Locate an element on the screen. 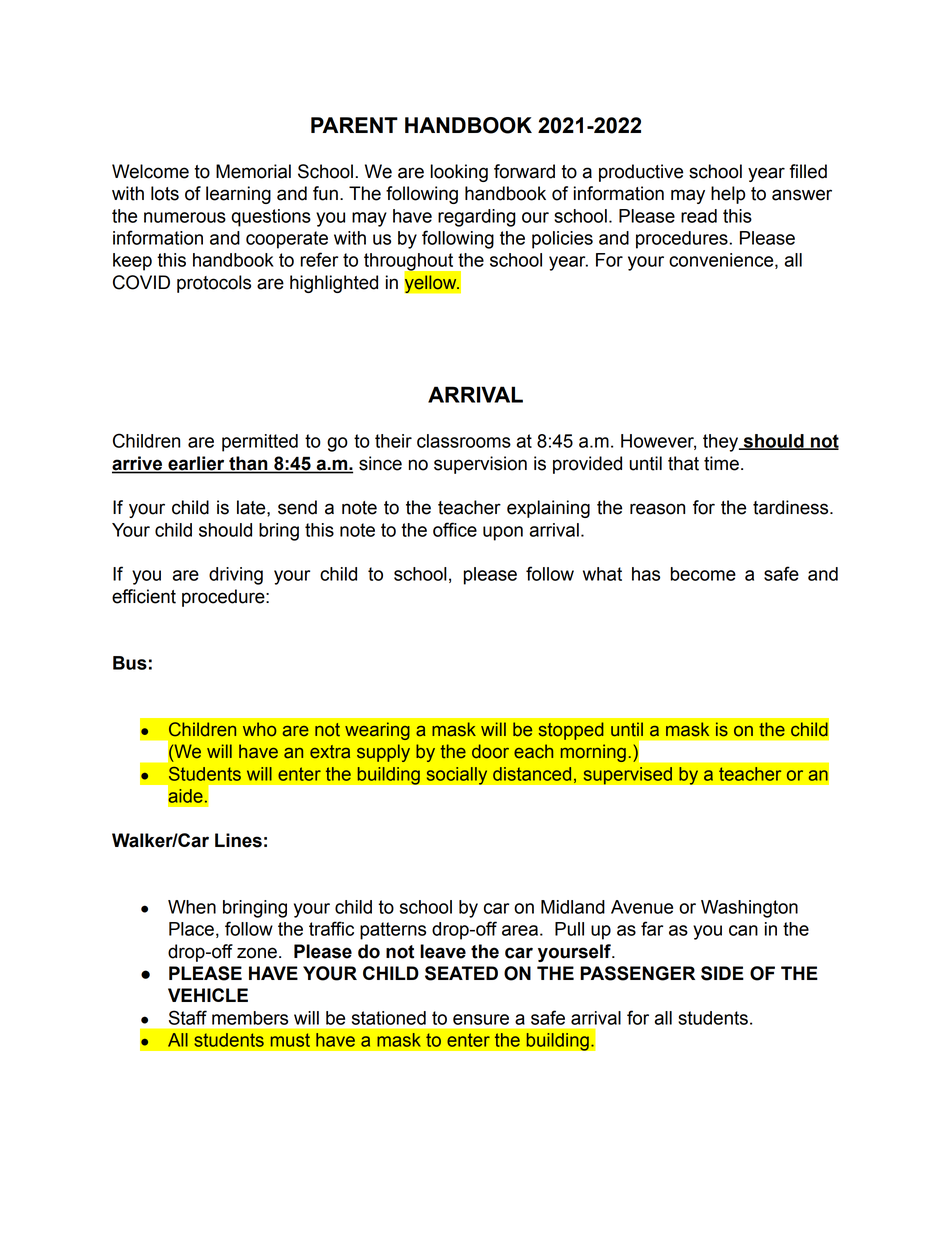 This screenshot has height=1233, width=952. socially is located at coordinates (457, 775).
